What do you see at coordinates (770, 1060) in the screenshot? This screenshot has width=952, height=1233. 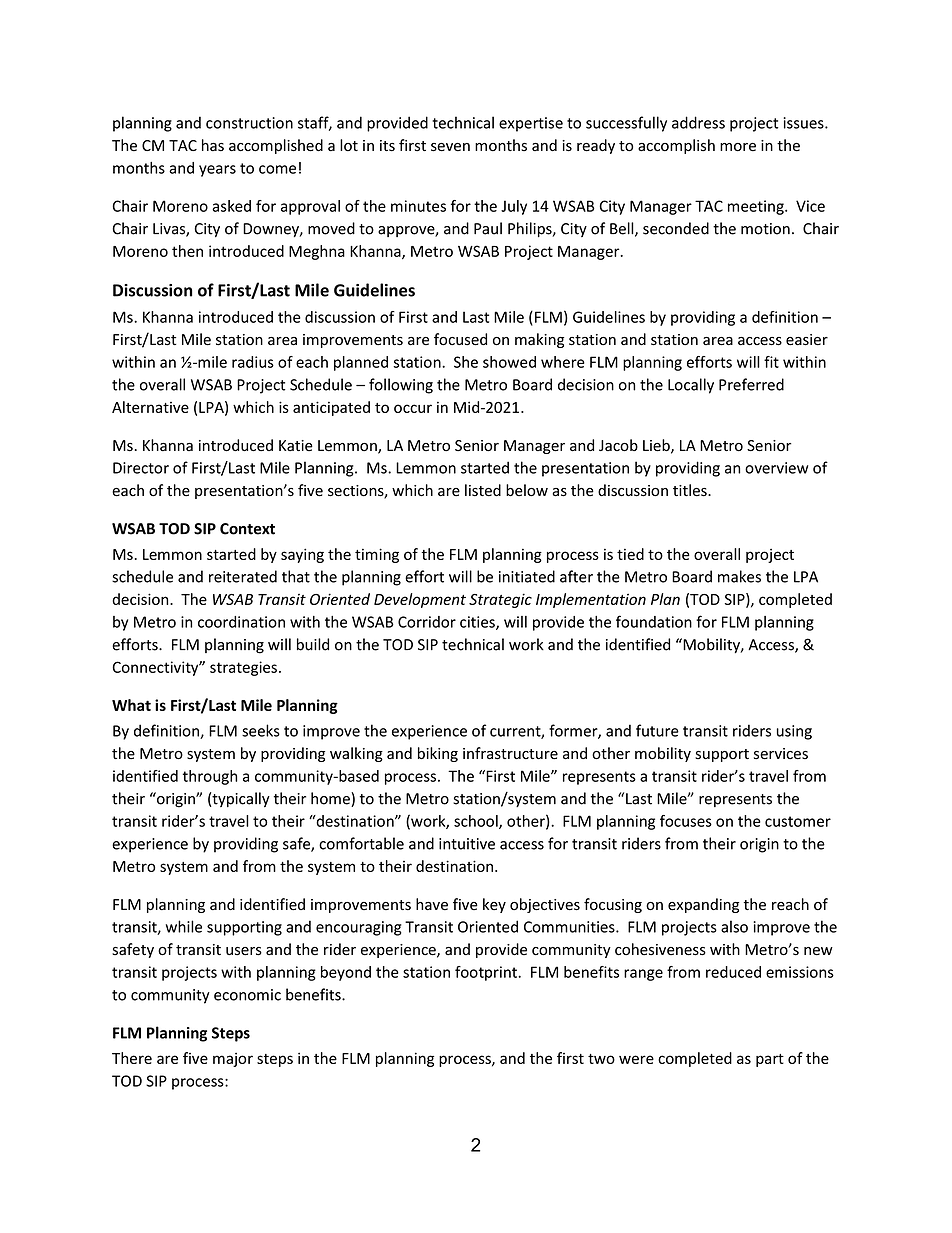 I see `part` at bounding box center [770, 1060].
